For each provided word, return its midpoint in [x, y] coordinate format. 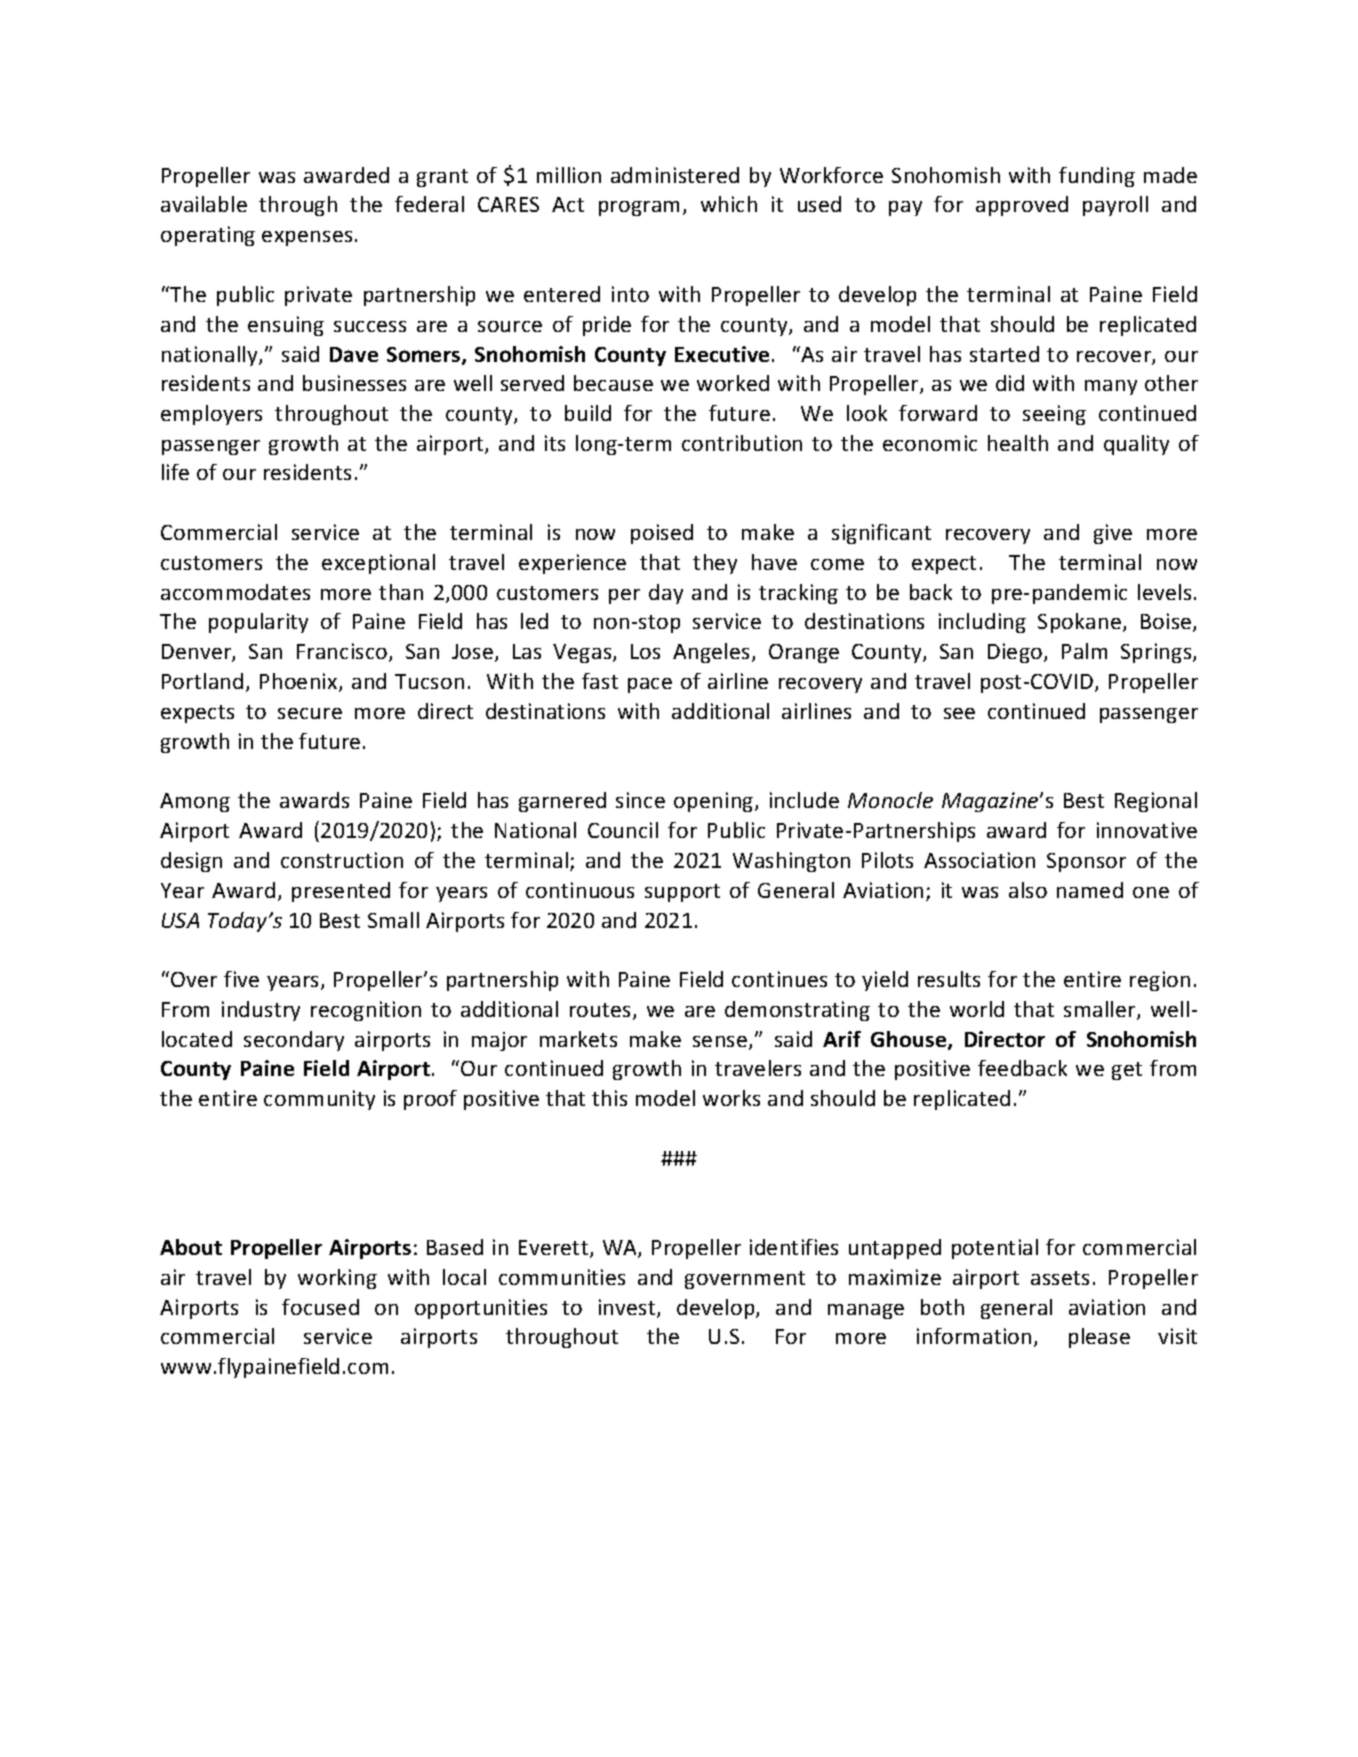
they [715, 564]
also [1028, 890]
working [337, 1279]
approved [1022, 206]
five [241, 979]
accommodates [235, 592]
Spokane [1081, 623]
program [639, 208]
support [682, 893]
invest [628, 1308]
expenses [307, 238]
